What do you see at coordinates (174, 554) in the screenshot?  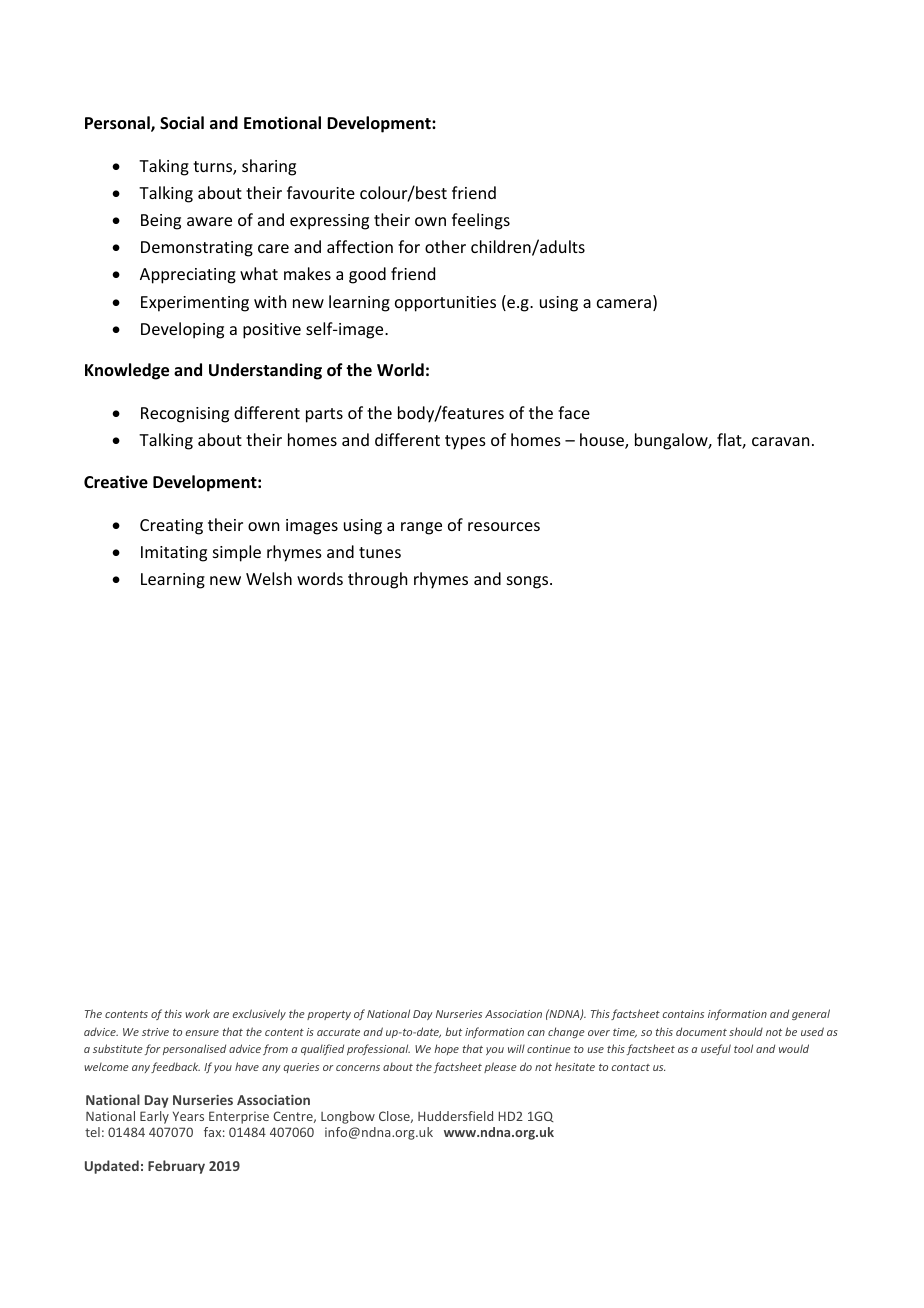 I see `Imitating` at bounding box center [174, 554].
